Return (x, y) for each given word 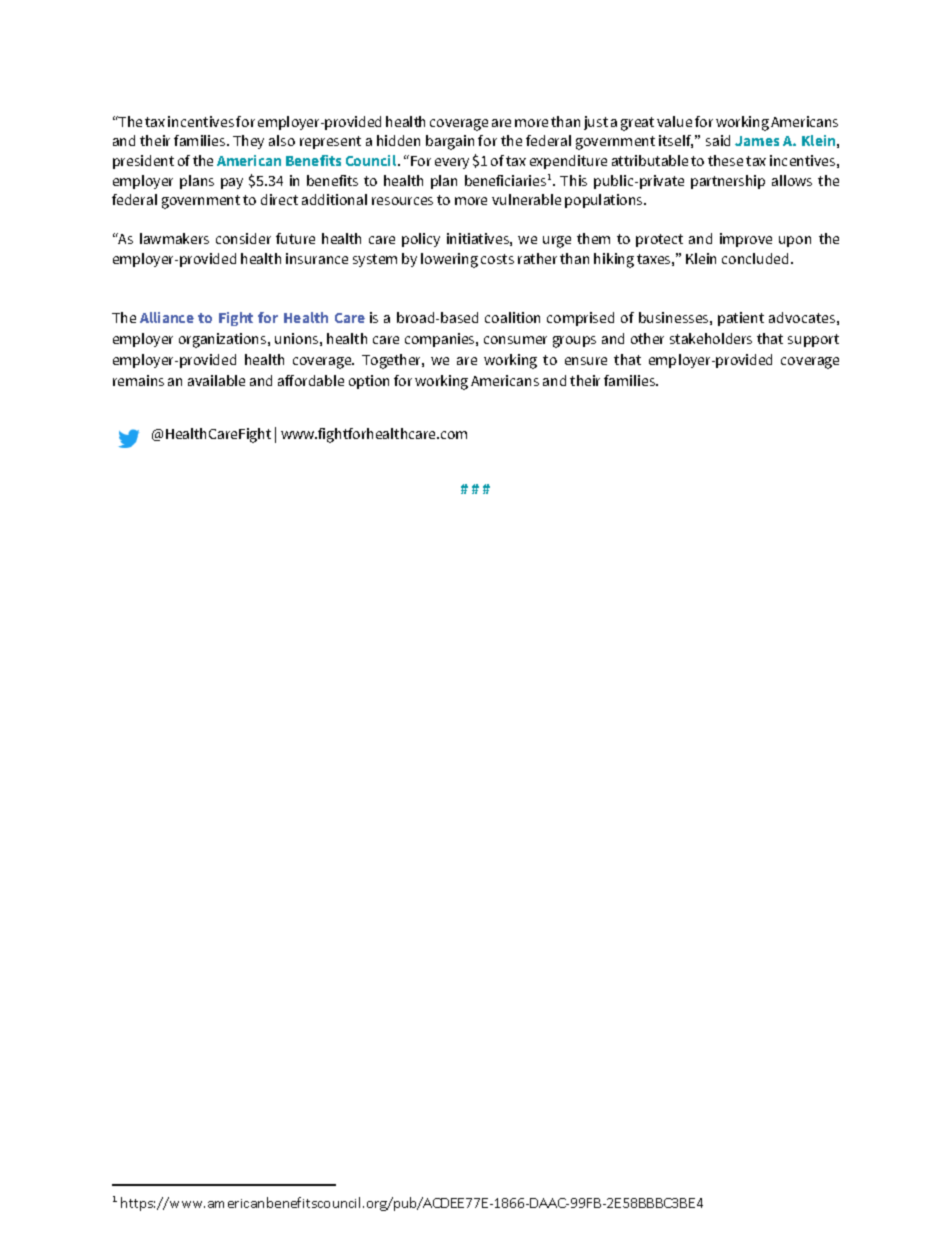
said (718, 140)
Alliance (167, 317)
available (216, 380)
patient (741, 319)
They (248, 142)
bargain (450, 142)
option (369, 382)
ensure (586, 361)
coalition (512, 317)
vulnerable (526, 199)
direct (279, 199)
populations (605, 201)
